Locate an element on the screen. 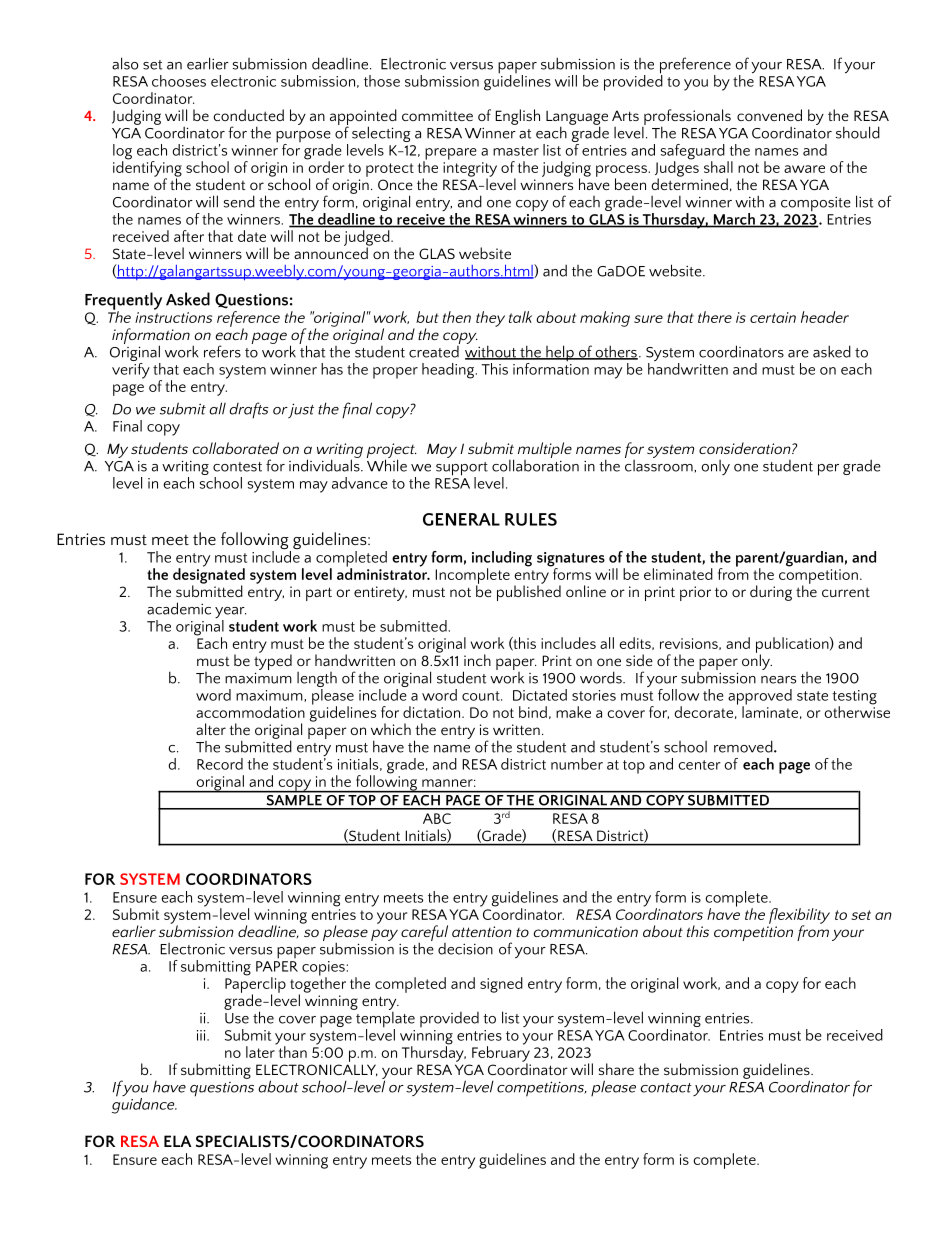 The height and width of the screenshot is (1233, 952). English is located at coordinates (517, 117).
